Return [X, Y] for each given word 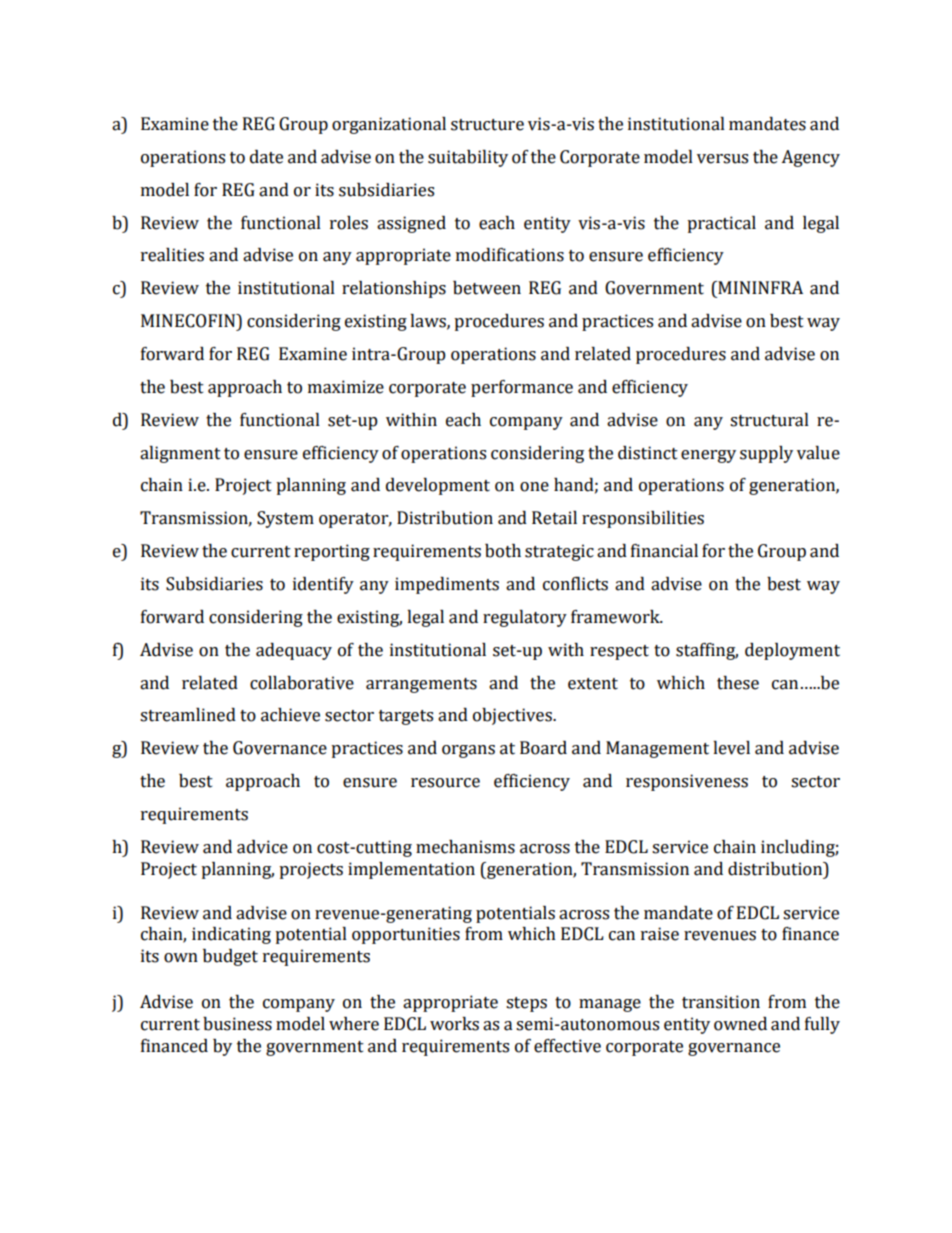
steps [526, 1004]
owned [740, 1024]
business [237, 1024]
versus [722, 159]
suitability [468, 158]
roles [349, 223]
